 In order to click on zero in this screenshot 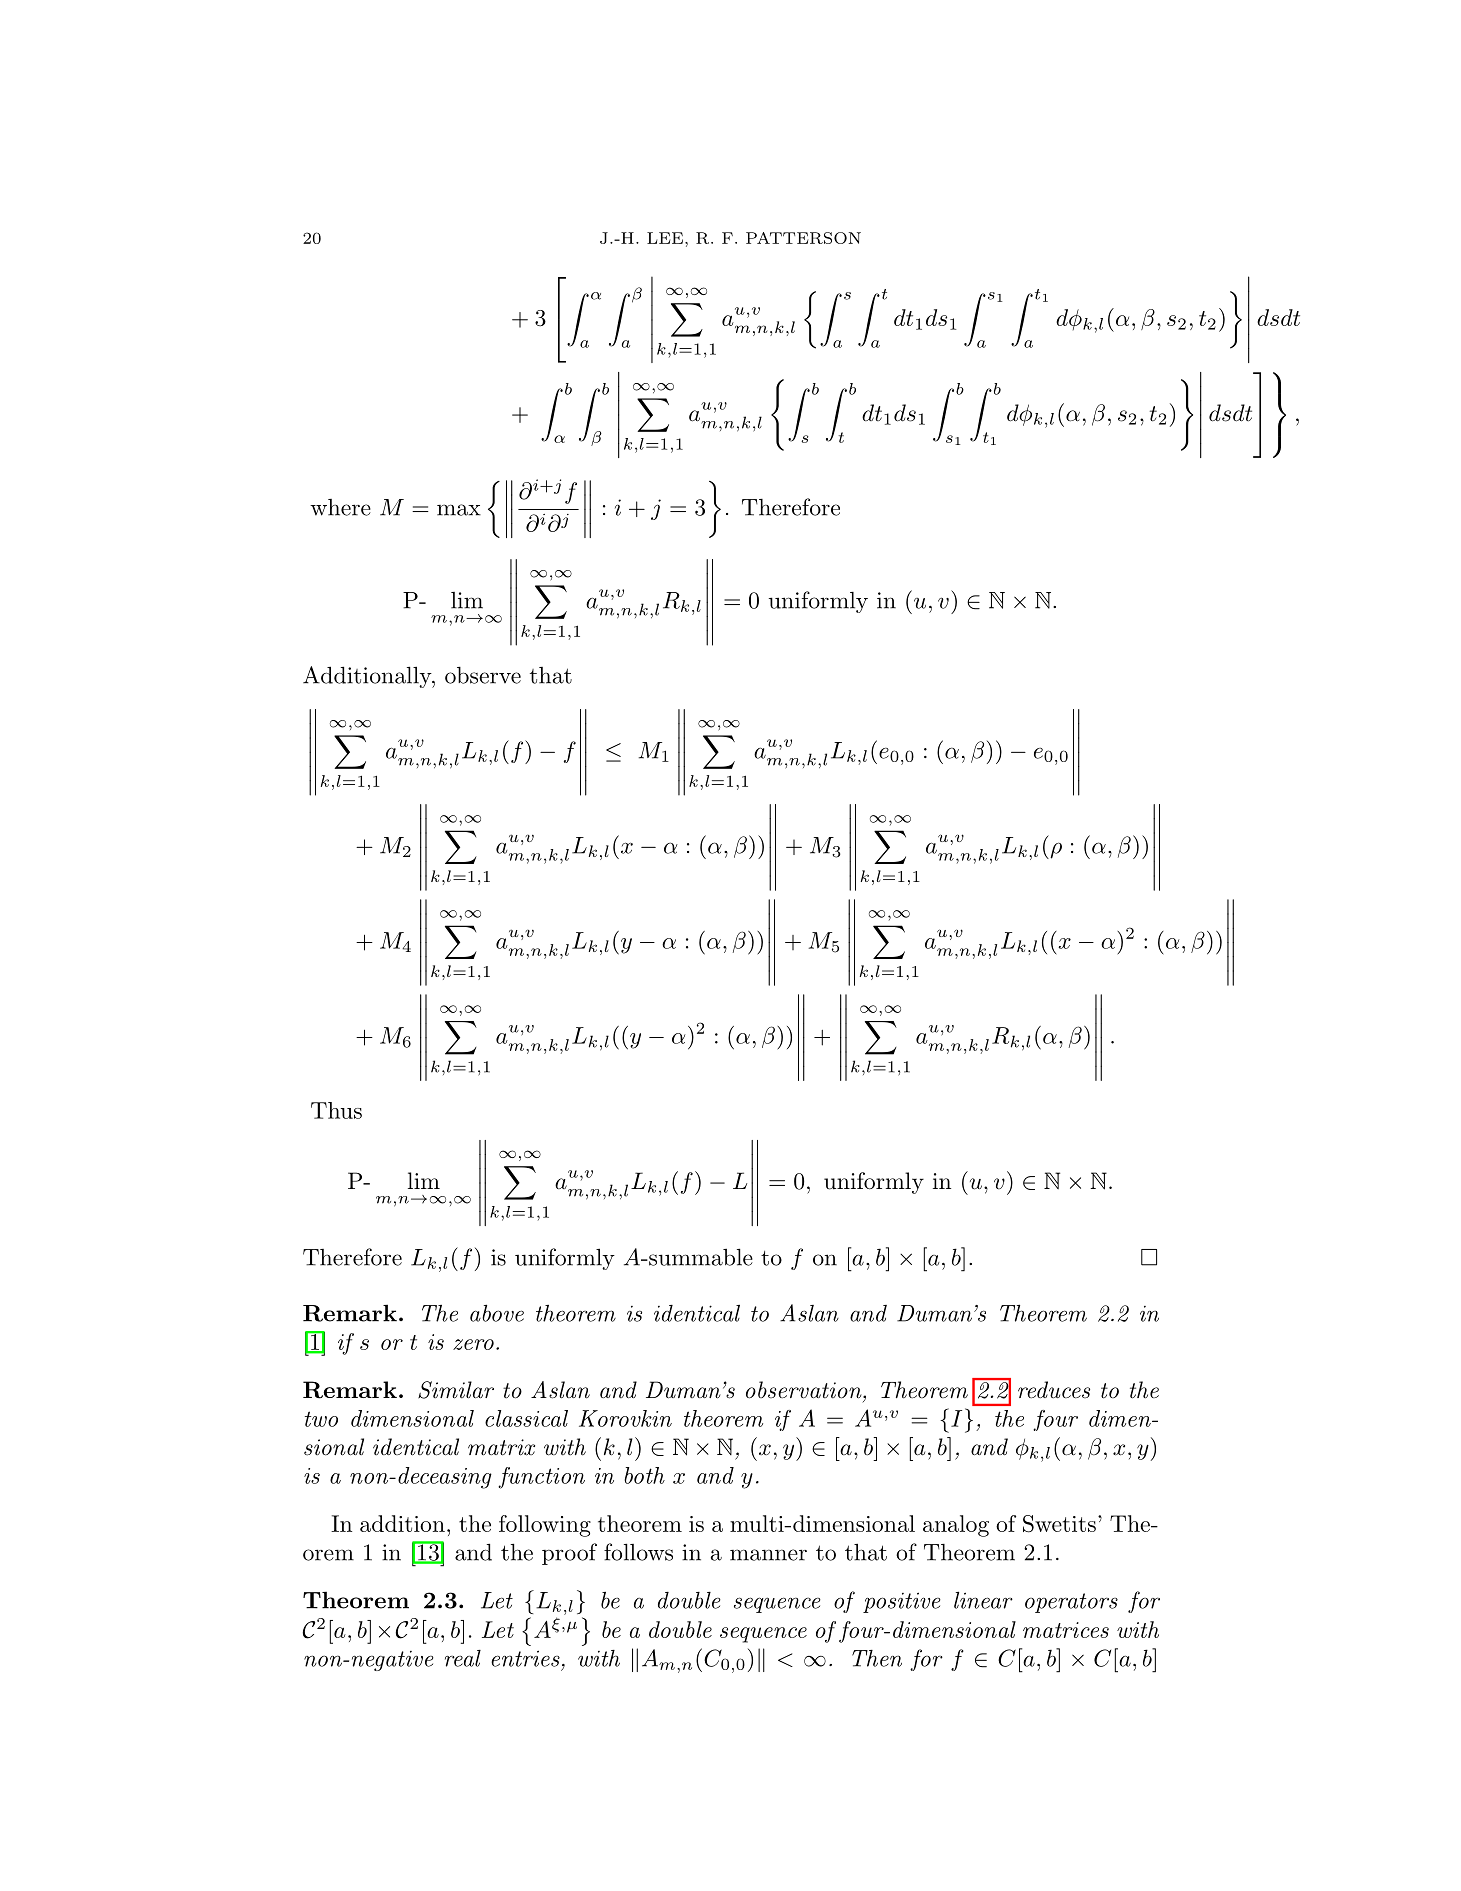, I will do `click(473, 1344)`.
